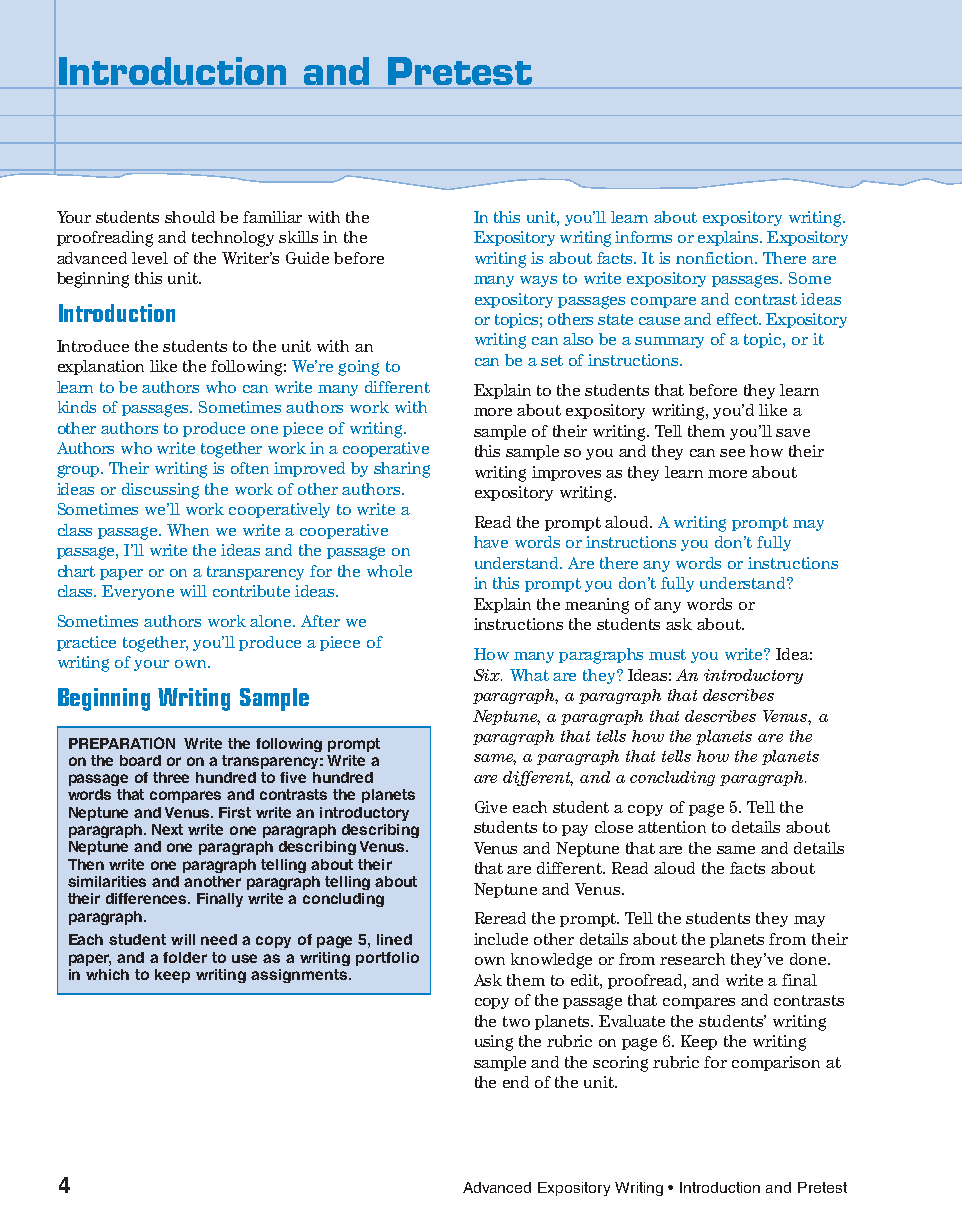 This screenshot has height=1232, width=962. I want to click on level, so click(150, 258).
